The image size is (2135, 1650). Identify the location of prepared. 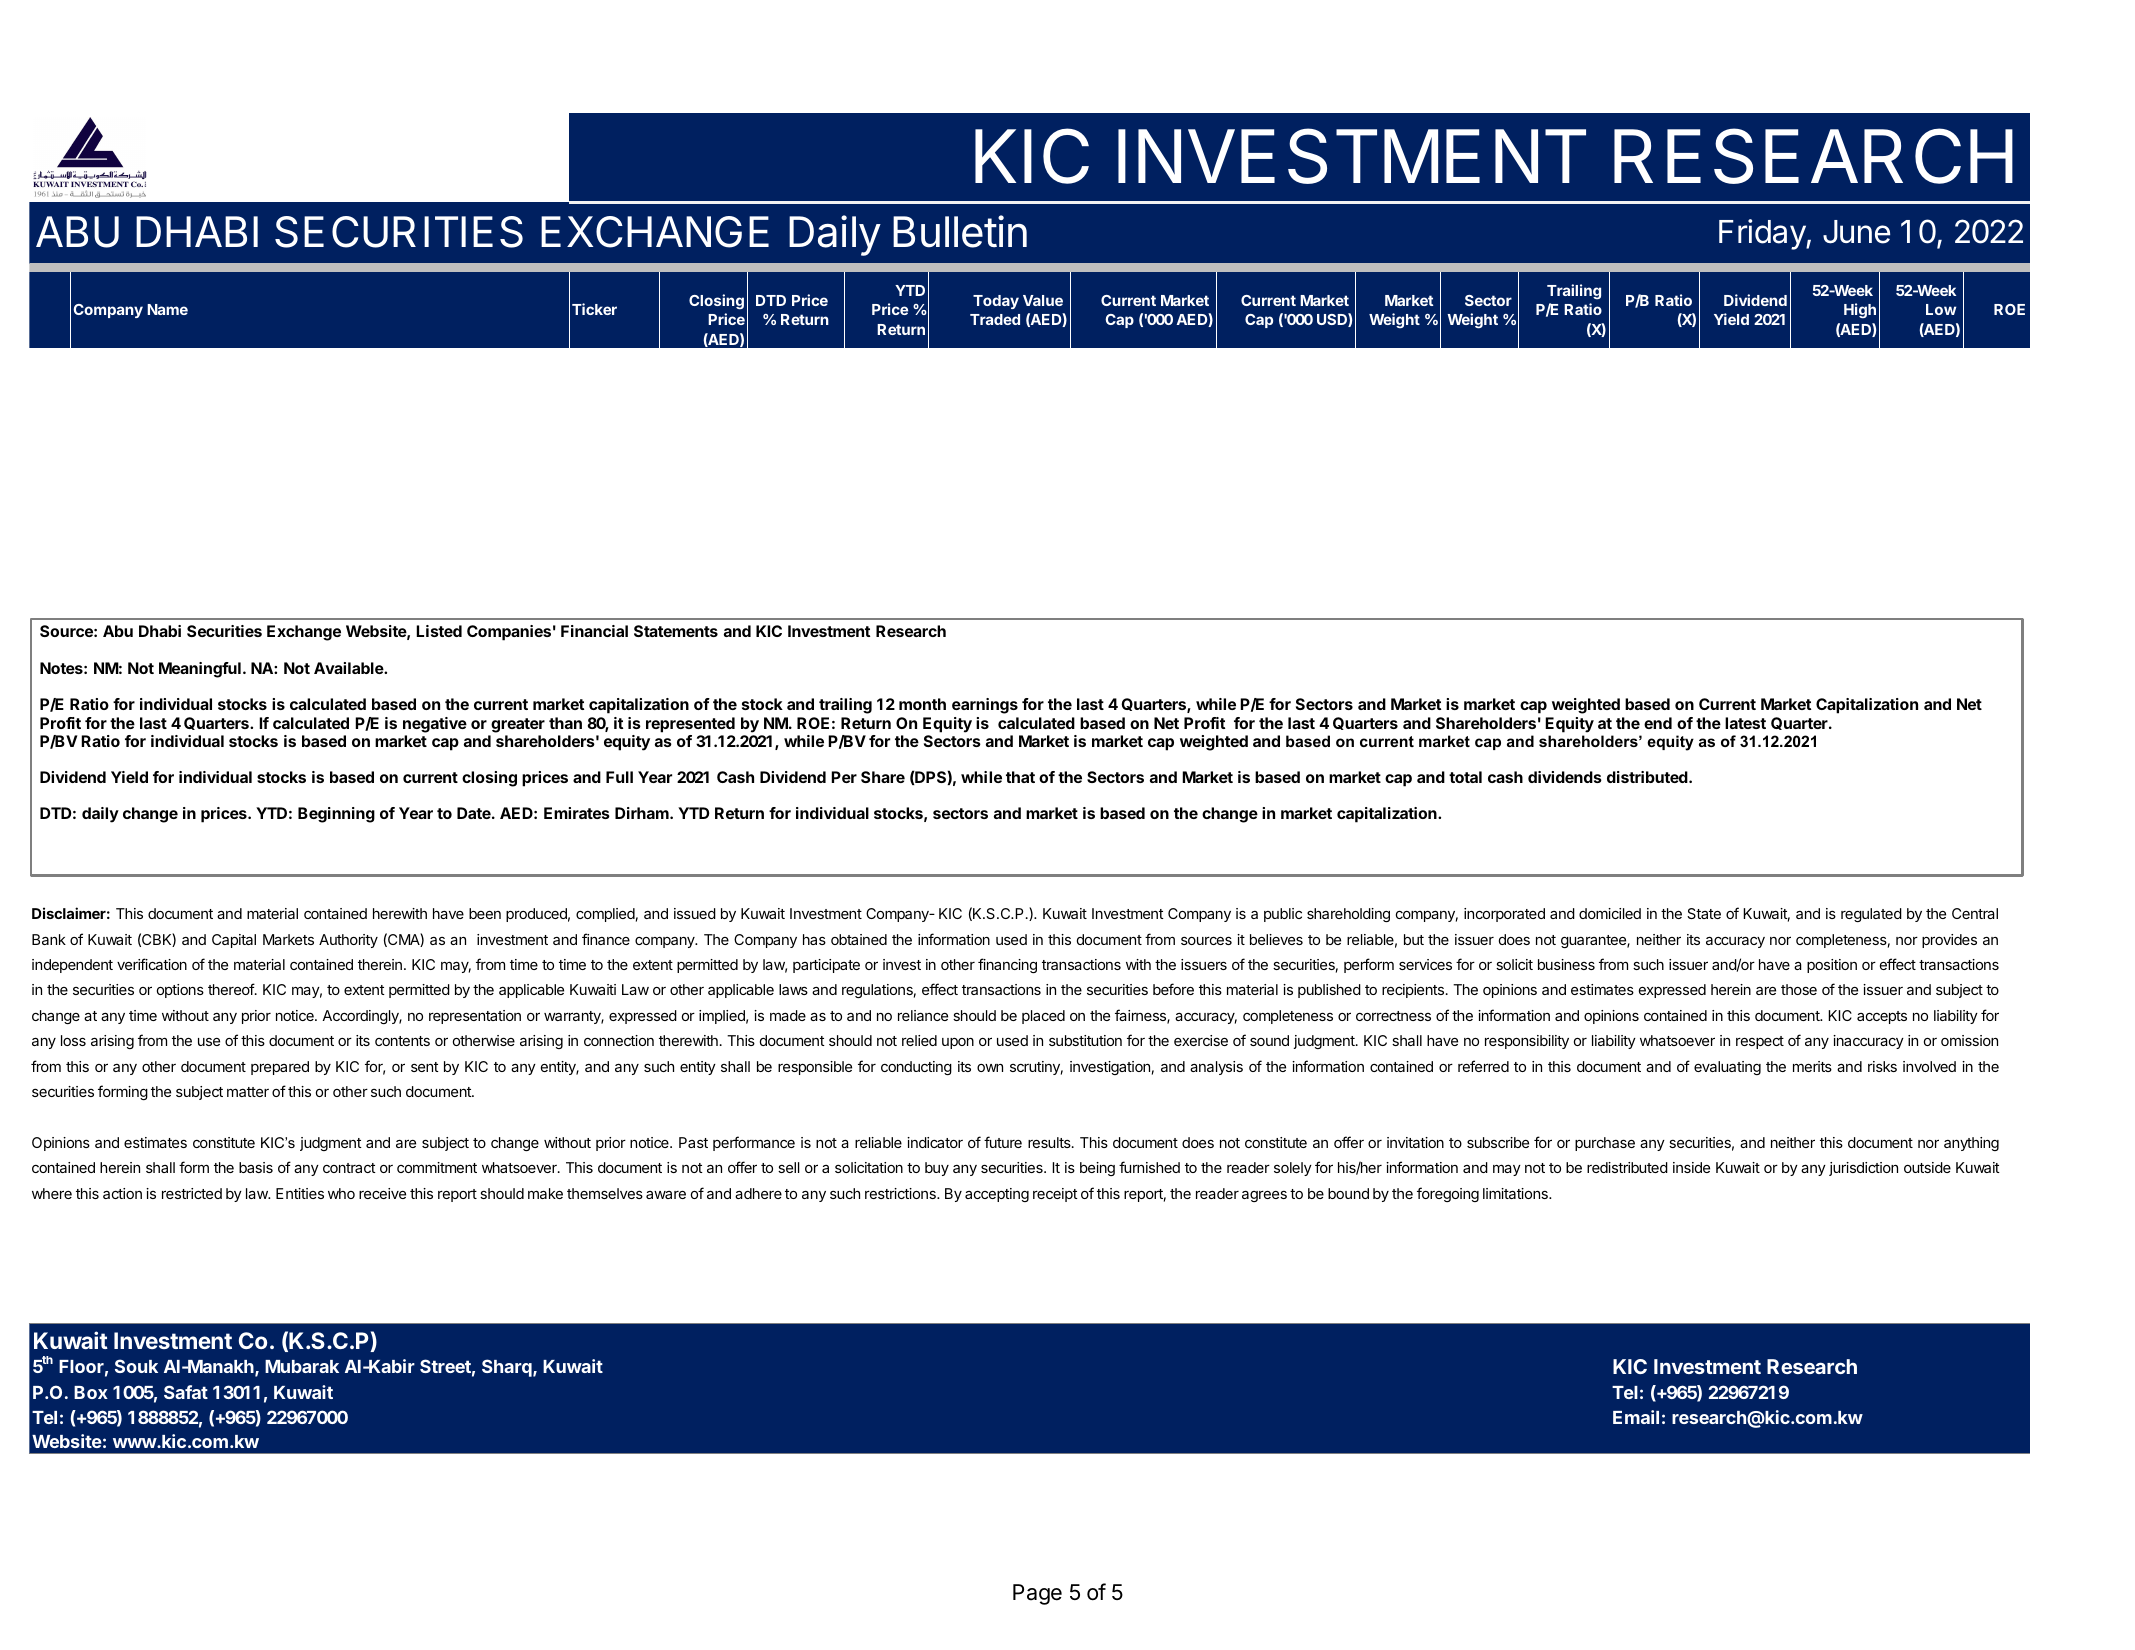
(280, 1068).
